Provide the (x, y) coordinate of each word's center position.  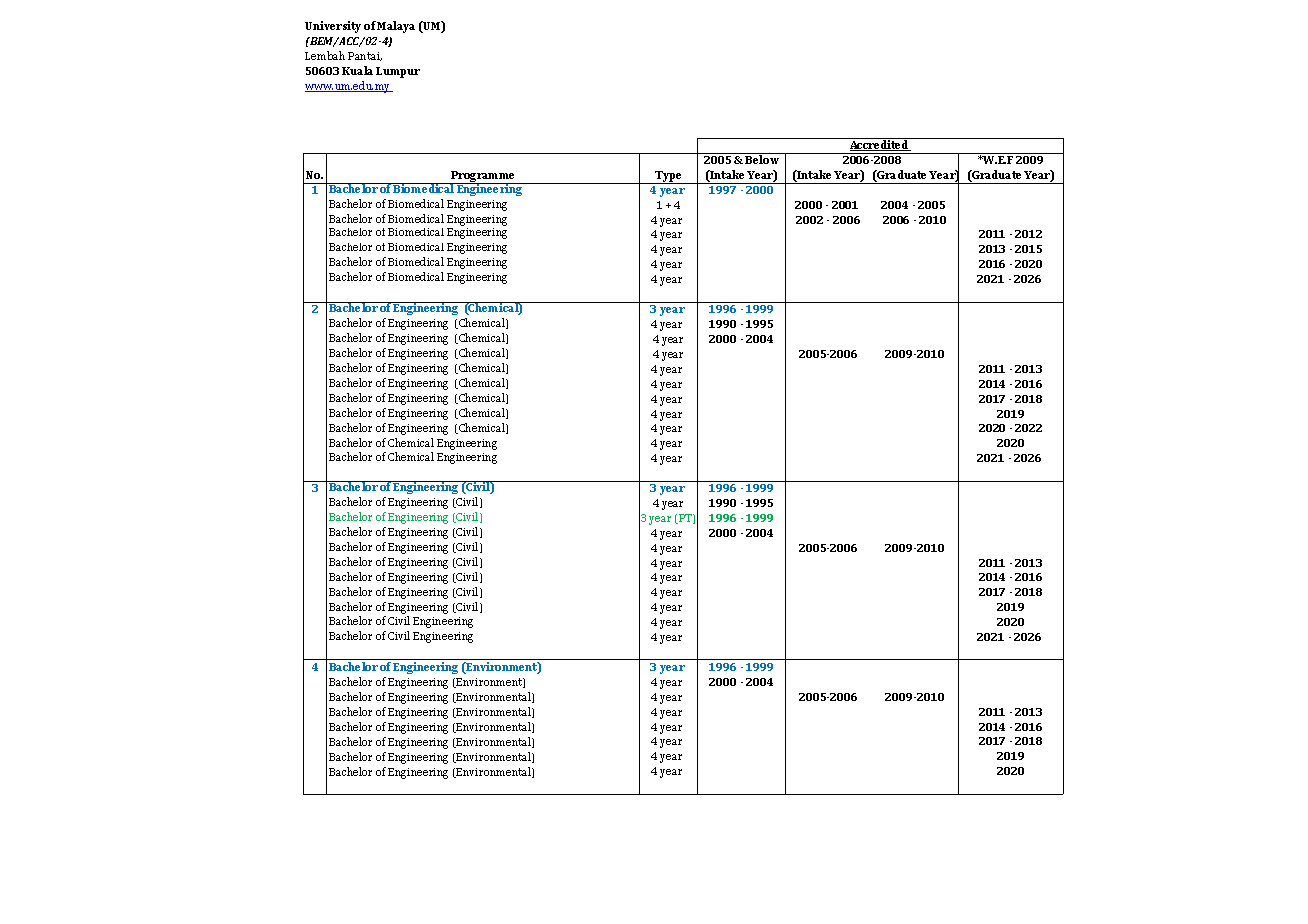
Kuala (357, 70)
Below (762, 159)
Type (669, 177)
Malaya (396, 27)
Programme (484, 178)
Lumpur (398, 72)
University (333, 27)
